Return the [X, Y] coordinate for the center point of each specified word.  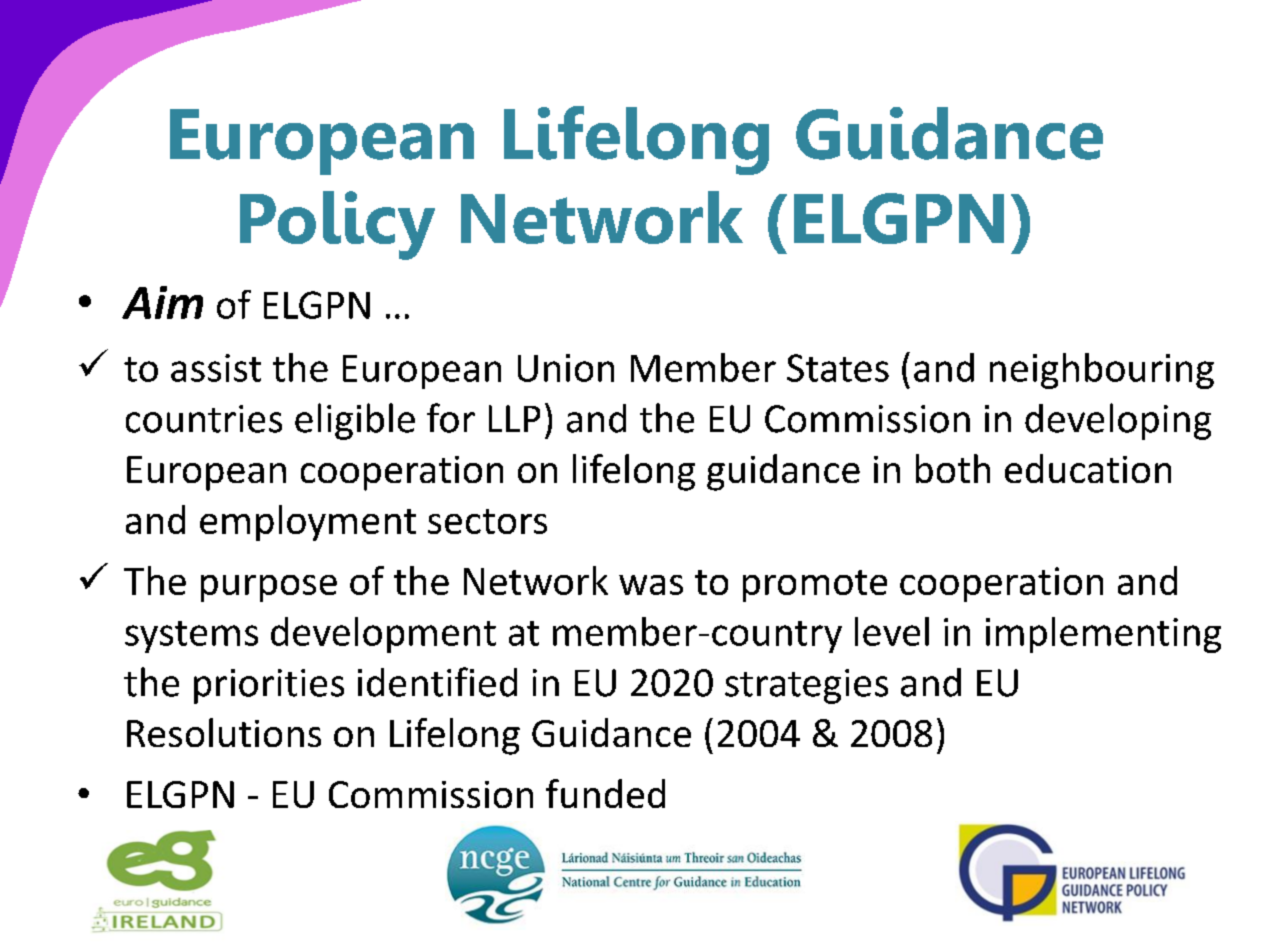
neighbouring [1102, 371]
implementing [1103, 635]
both [953, 468]
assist [216, 368]
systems [191, 637]
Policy [337, 225]
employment [308, 523]
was [651, 585]
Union [566, 368]
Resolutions [224, 732]
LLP [514, 418]
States [838, 368]
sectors [487, 521]
